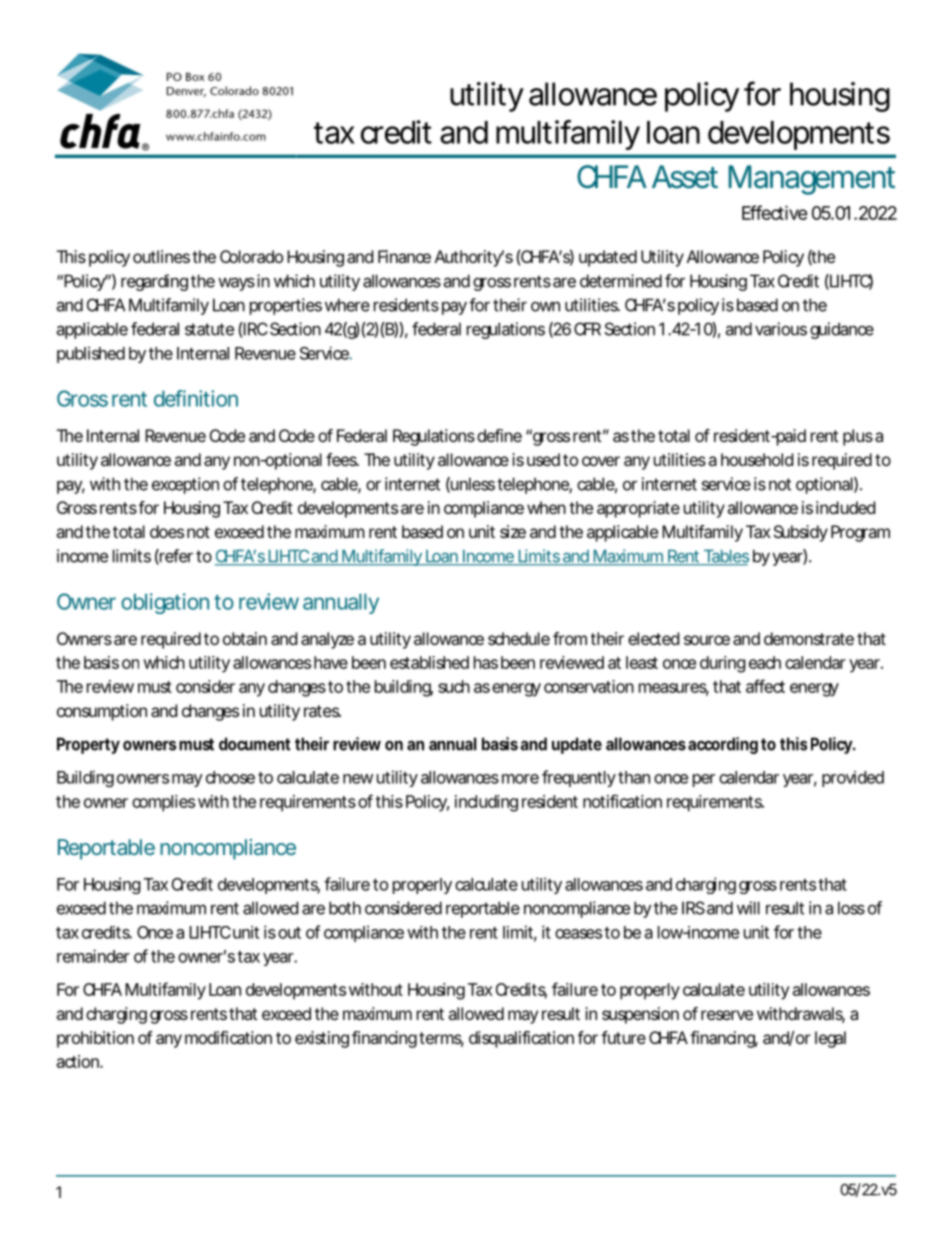 This image has width=952, height=1233. Describe the element at coordinates (521, 1039) in the image. I see `disqualification` at that location.
